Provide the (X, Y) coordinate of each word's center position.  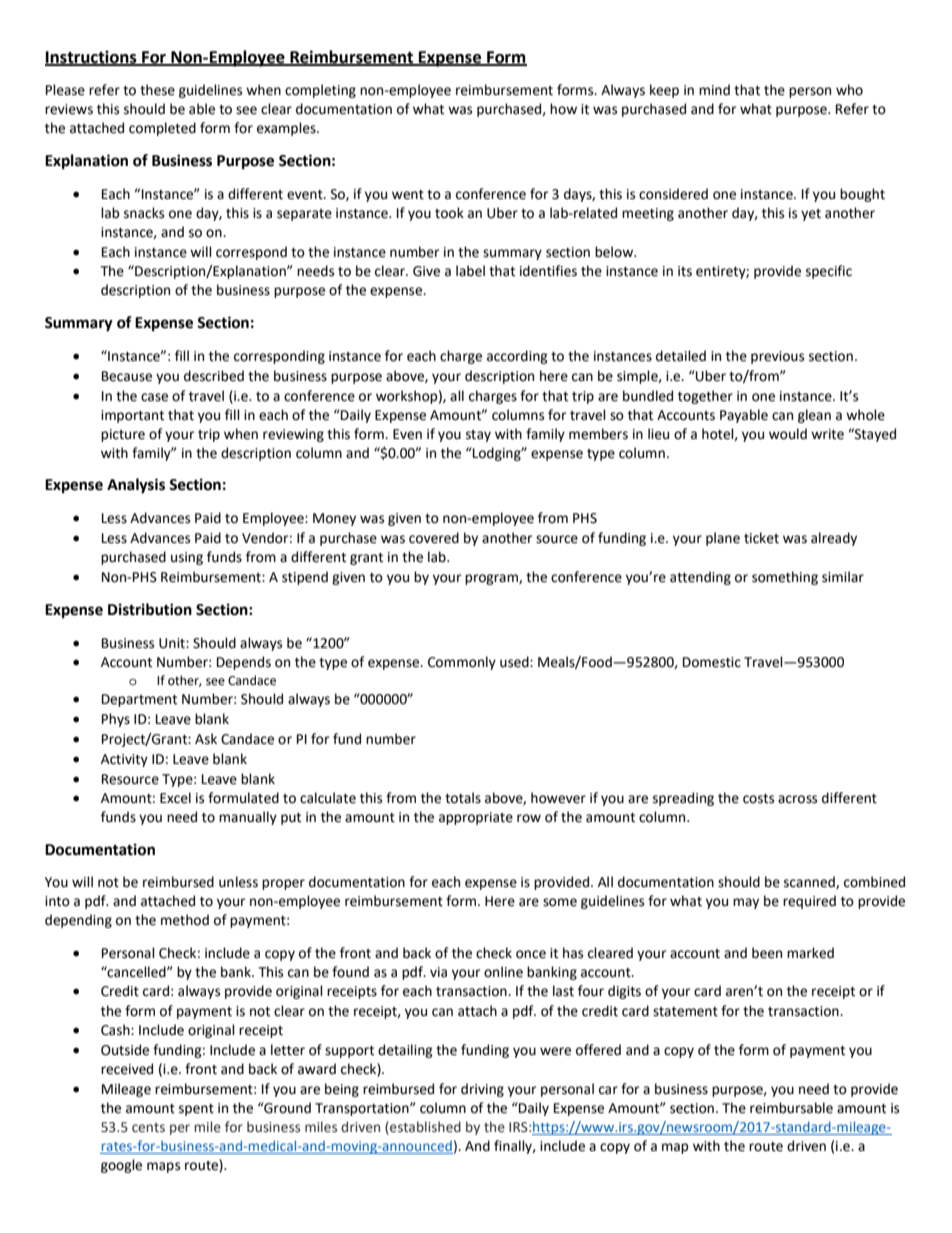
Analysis (136, 486)
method (185, 920)
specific (829, 272)
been (767, 953)
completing (320, 91)
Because (127, 376)
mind (714, 90)
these (157, 90)
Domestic (712, 662)
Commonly (462, 663)
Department (139, 700)
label (470, 271)
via (438, 972)
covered (434, 538)
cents (148, 1128)
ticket (761, 538)
